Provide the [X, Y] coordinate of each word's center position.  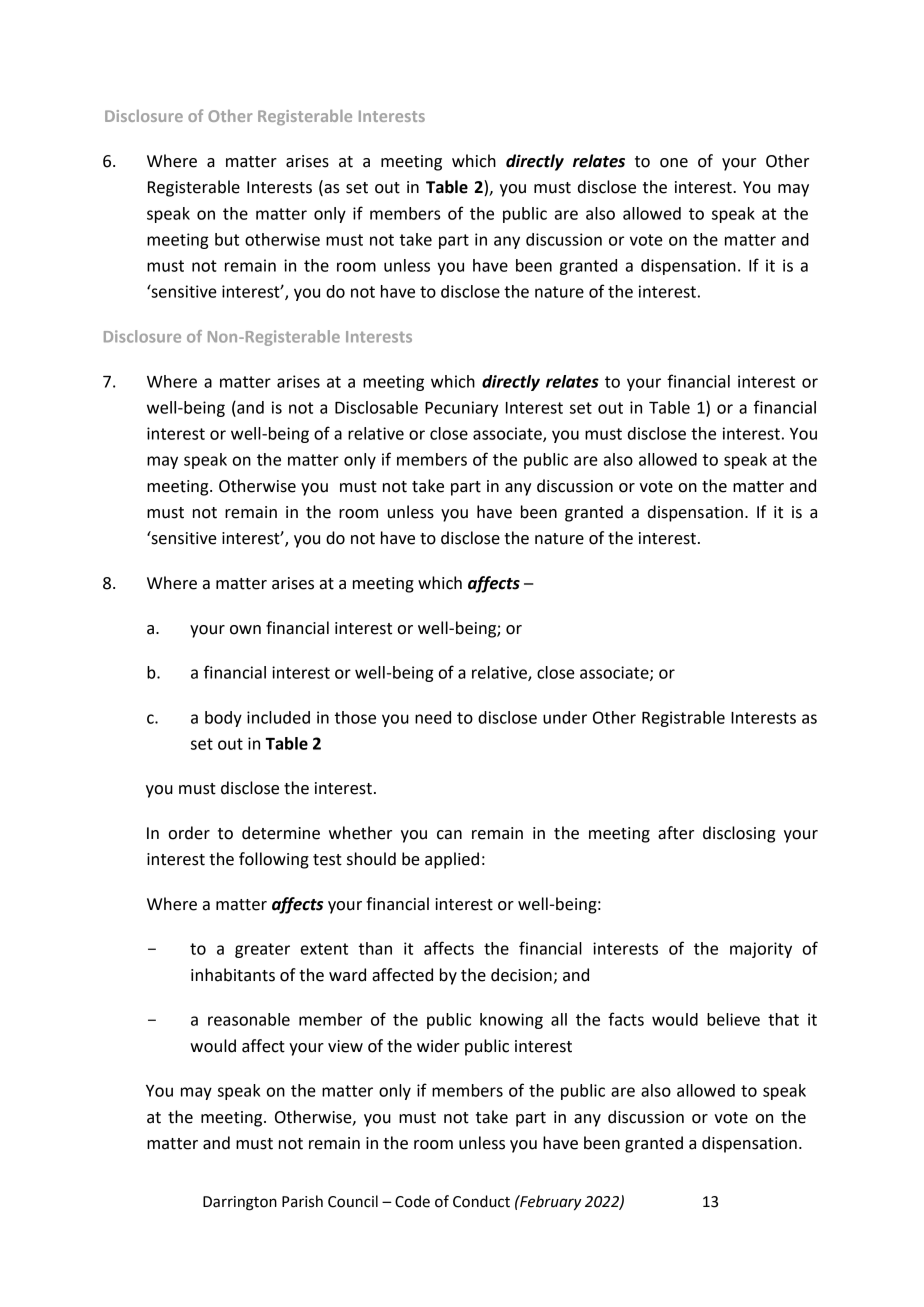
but [227, 239]
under [565, 717]
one [674, 163]
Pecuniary [461, 409]
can [449, 835]
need [433, 717]
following [274, 860]
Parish [302, 1201]
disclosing [739, 834]
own [245, 630]
